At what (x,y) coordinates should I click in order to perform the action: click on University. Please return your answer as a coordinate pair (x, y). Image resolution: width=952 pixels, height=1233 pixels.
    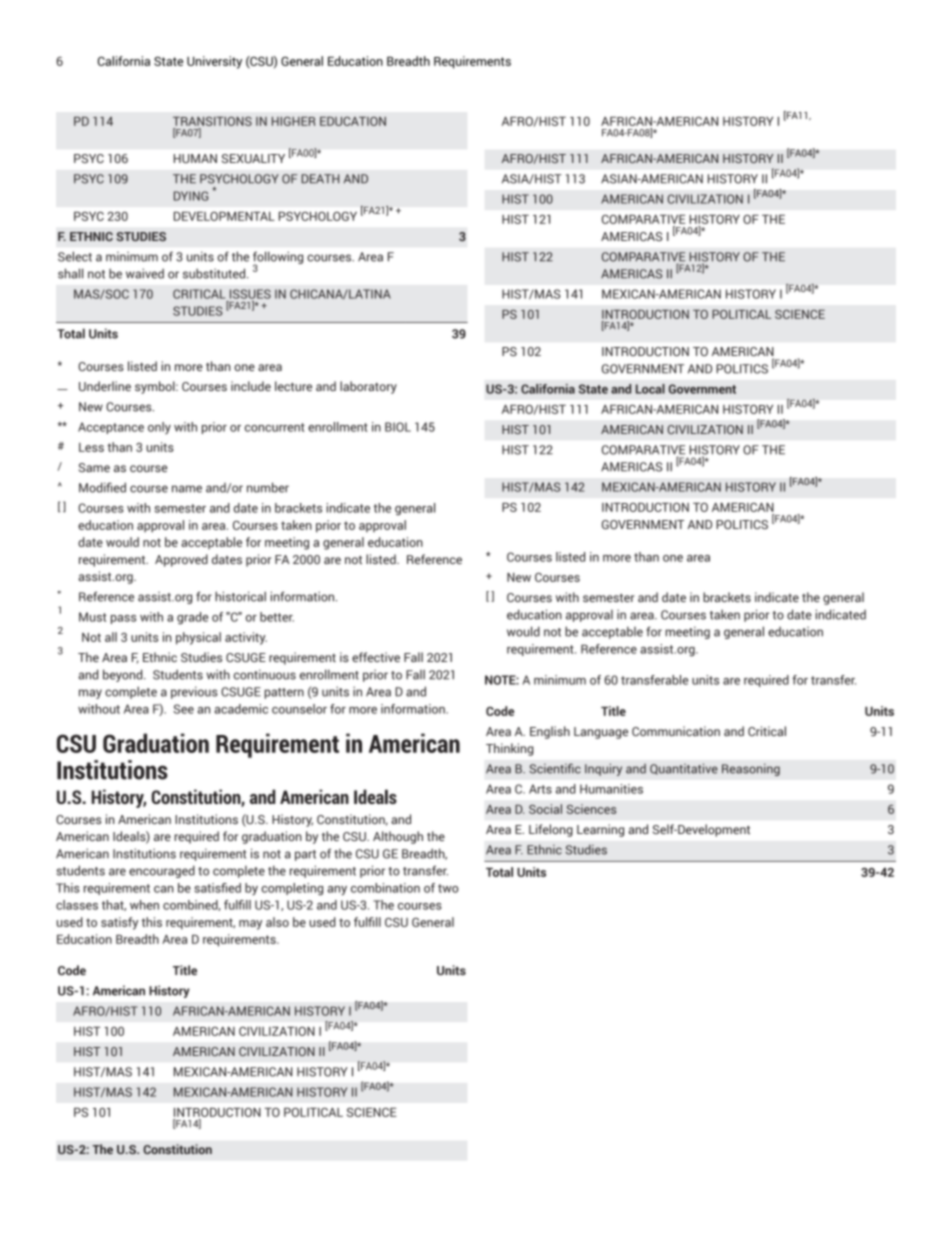
    Looking at the image, I should click on (214, 62).
